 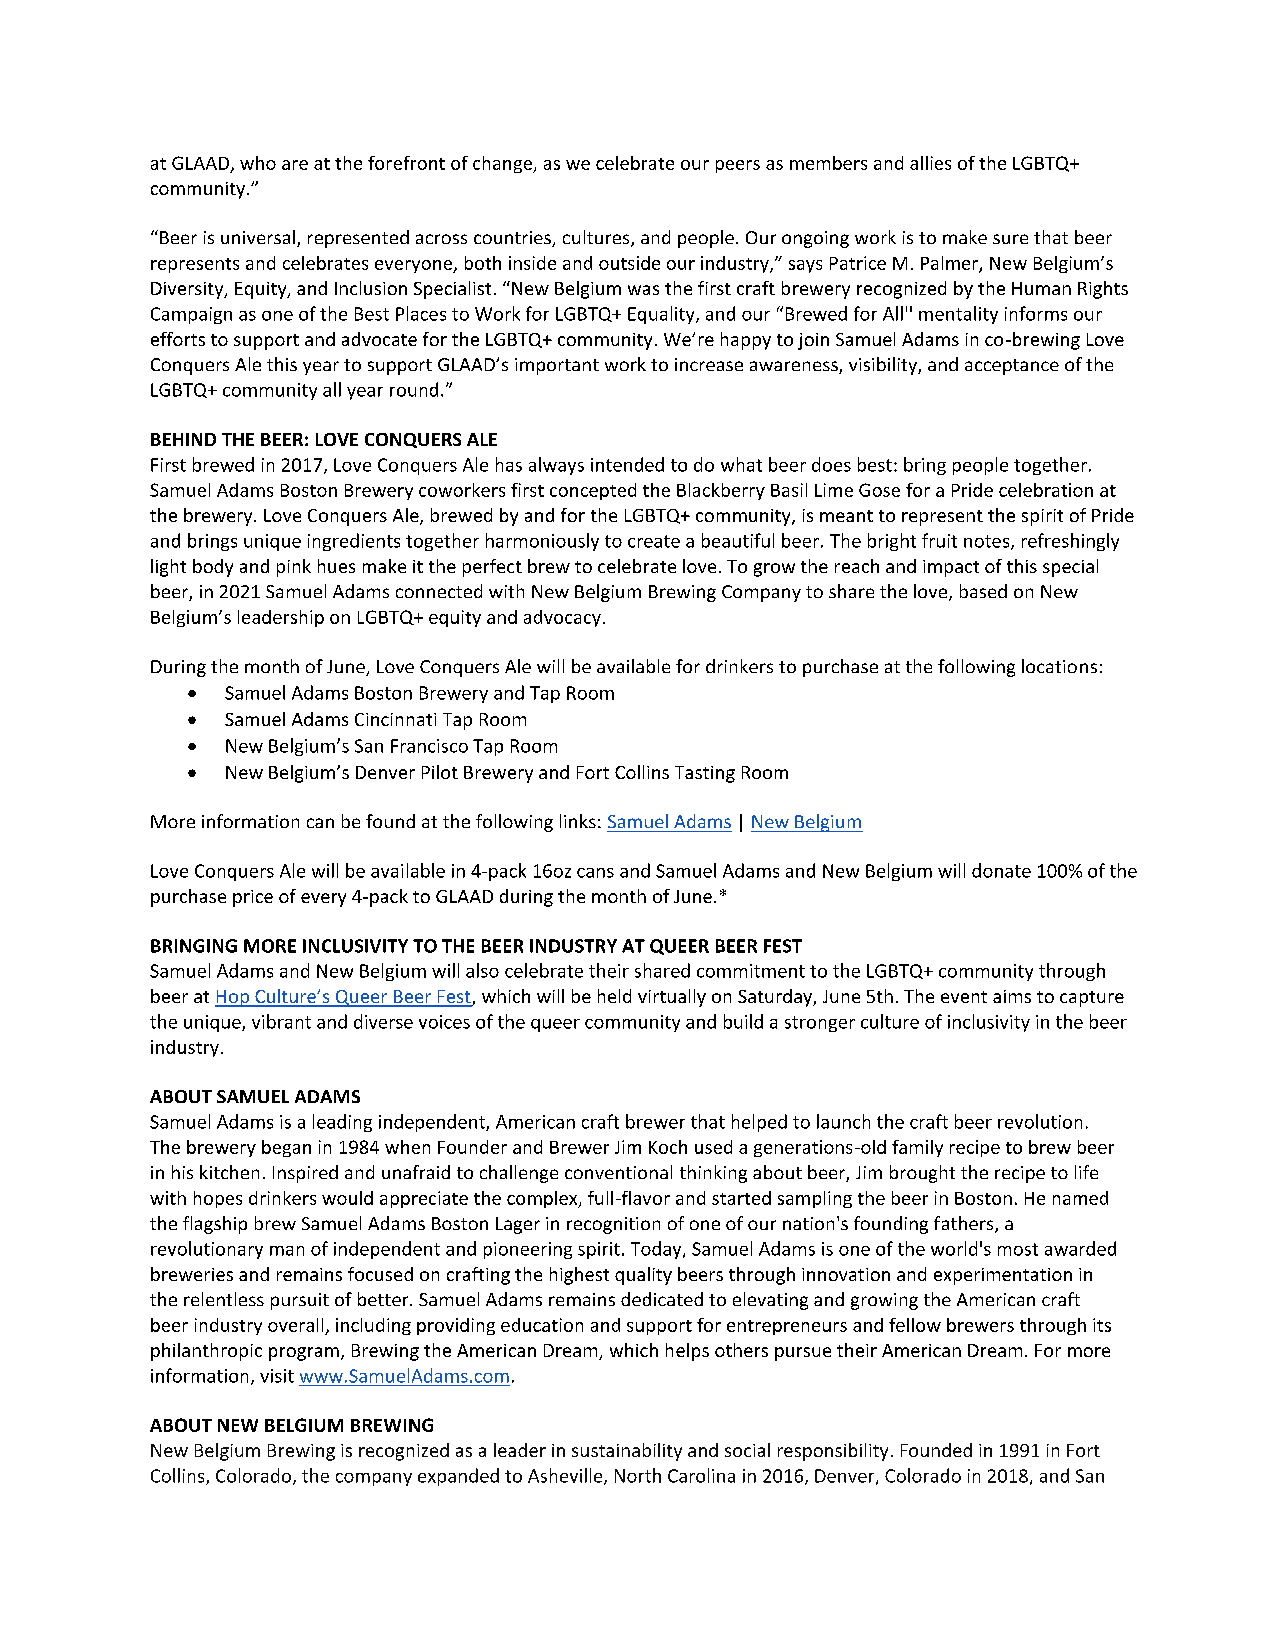 What do you see at coordinates (1010, 239) in the screenshot?
I see `sure` at bounding box center [1010, 239].
